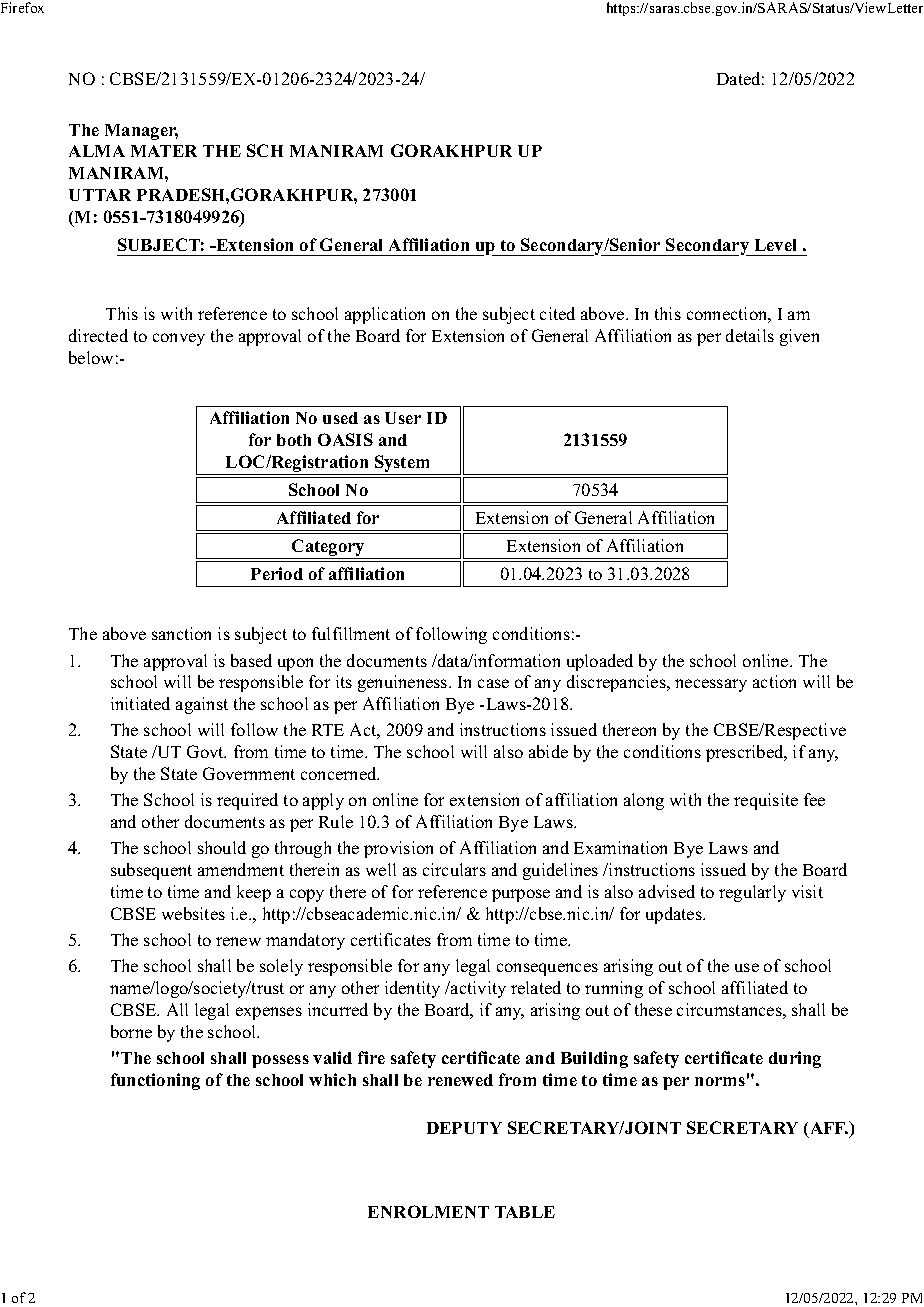  I want to click on requisite, so click(766, 801).
